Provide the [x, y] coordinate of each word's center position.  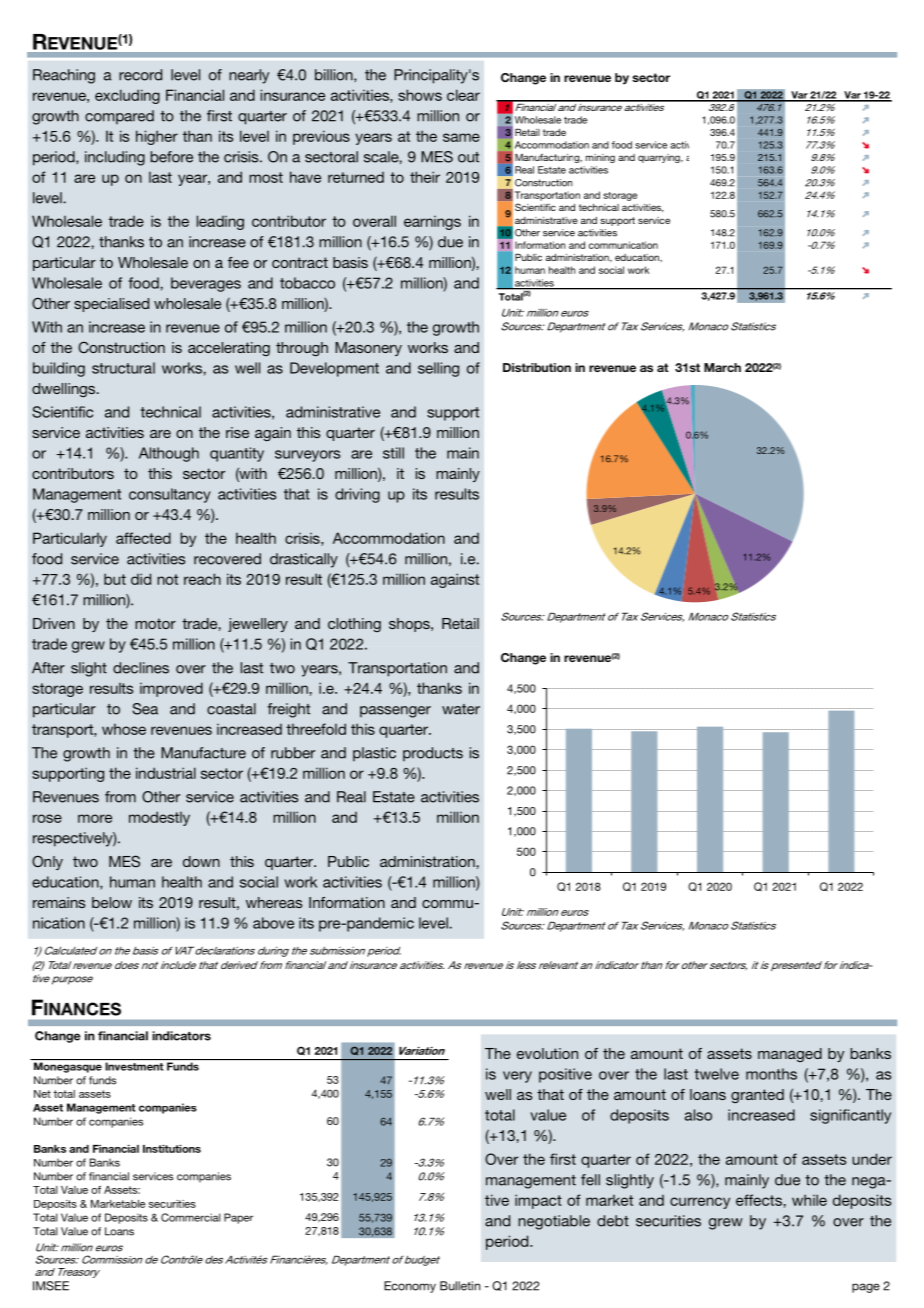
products [433, 754]
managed [790, 1055]
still [393, 453]
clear [463, 95]
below [112, 902]
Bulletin [460, 1286]
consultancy [170, 495]
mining [600, 158]
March [722, 367]
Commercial [191, 1217]
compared [119, 117]
